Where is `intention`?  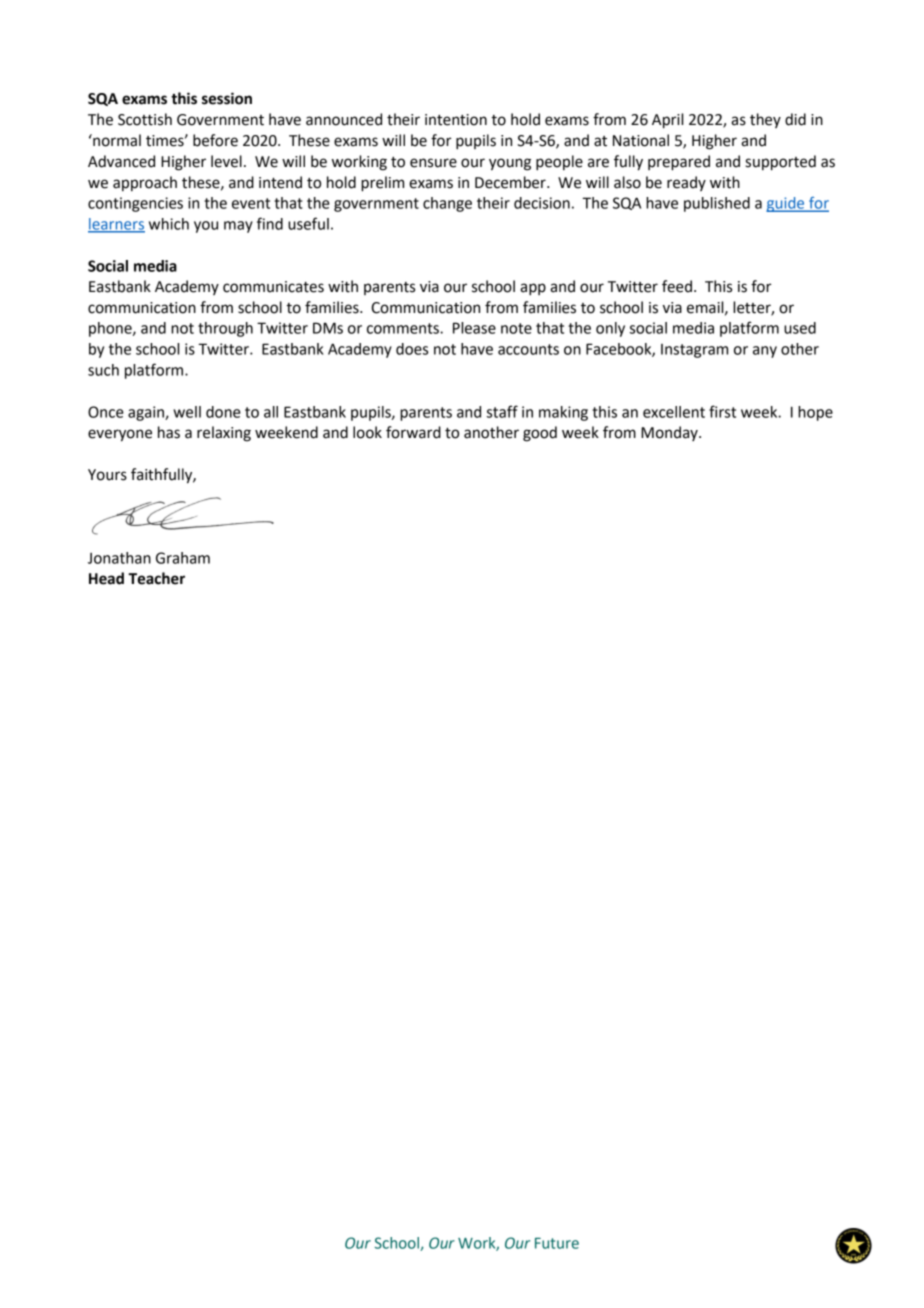
intention is located at coordinates (456, 120).
